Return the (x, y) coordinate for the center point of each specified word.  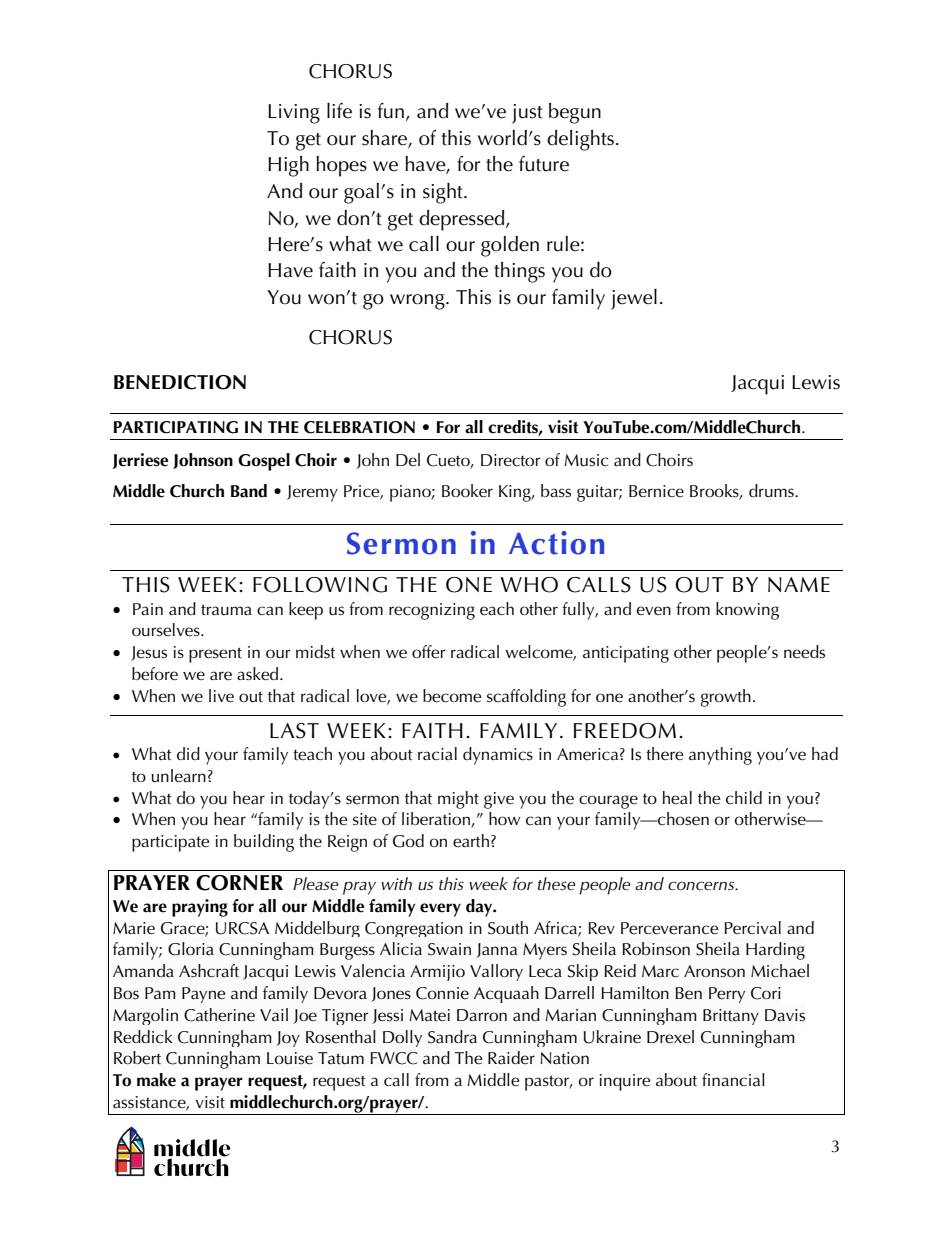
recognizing (432, 611)
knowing (747, 611)
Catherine (219, 1015)
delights (580, 140)
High (288, 166)
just (527, 114)
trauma (226, 610)
